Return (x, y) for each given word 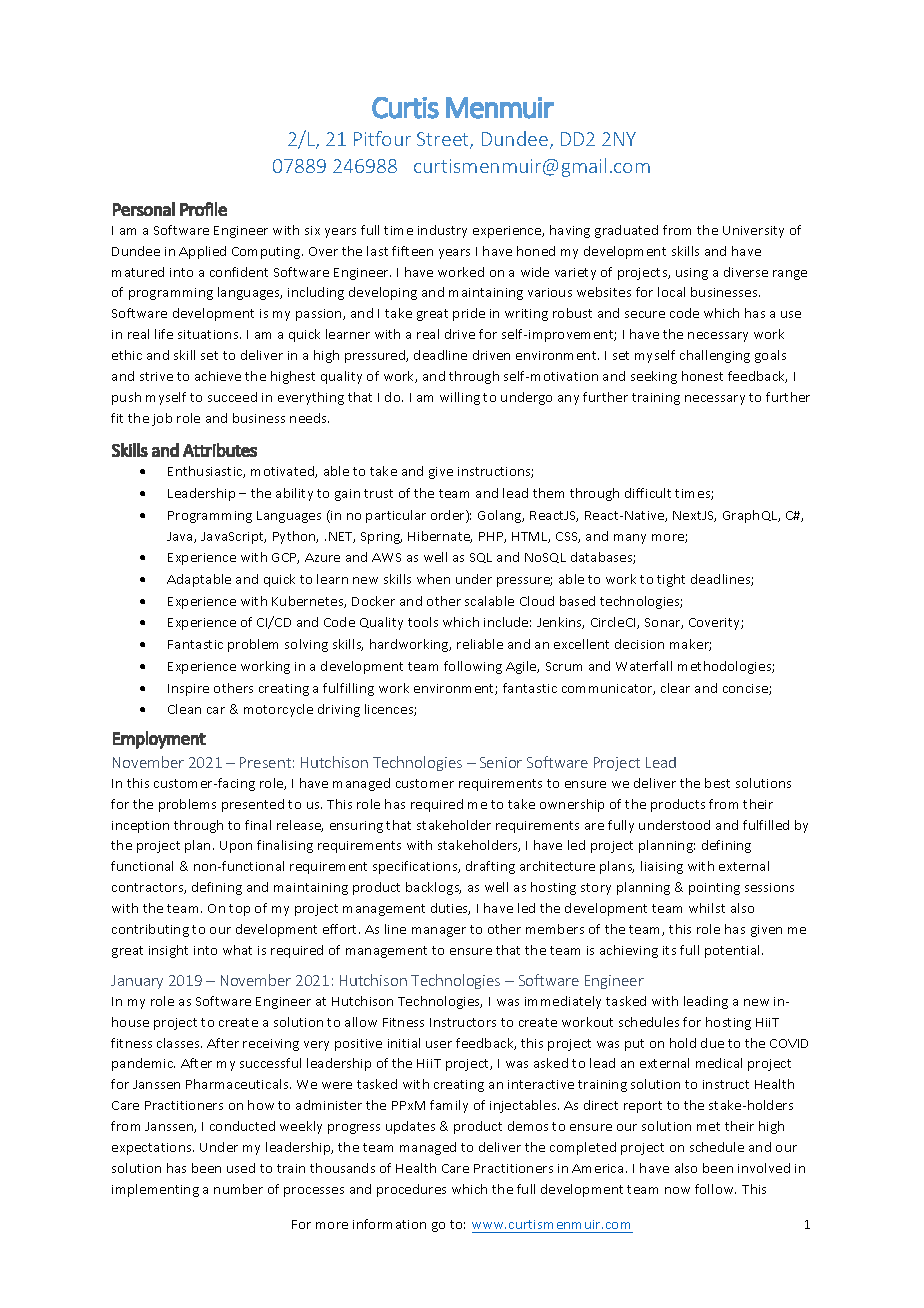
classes (179, 1043)
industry (442, 231)
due (712, 1043)
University (753, 232)
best (717, 783)
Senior (501, 762)
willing (460, 398)
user (439, 1044)
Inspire (188, 690)
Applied (202, 252)
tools (423, 622)
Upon (236, 847)
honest (702, 376)
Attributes (220, 450)
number (238, 1189)
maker (690, 645)
